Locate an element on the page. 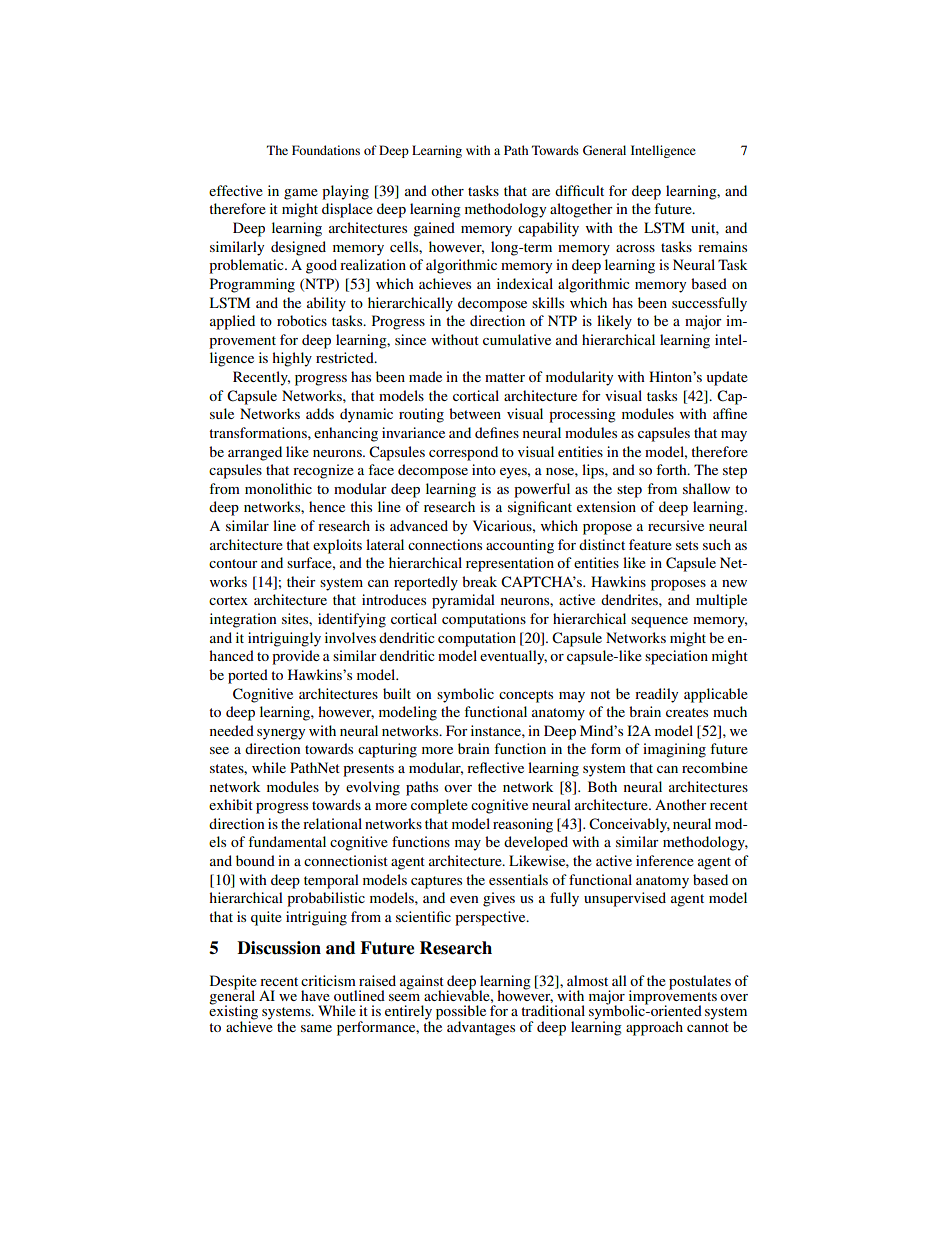  across is located at coordinates (635, 248).
